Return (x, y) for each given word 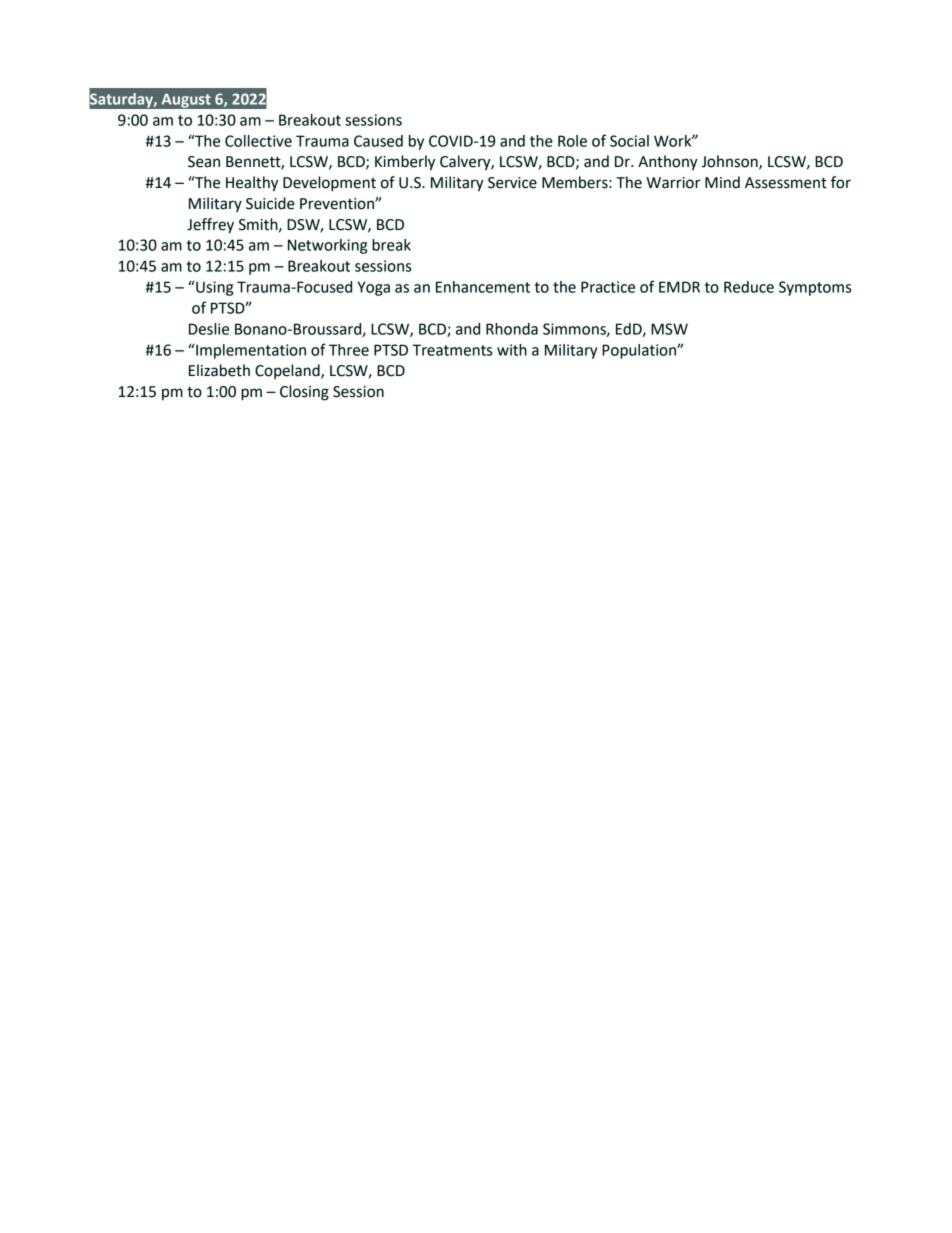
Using (213, 288)
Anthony (668, 163)
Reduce (749, 287)
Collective (258, 141)
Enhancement (483, 287)
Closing (304, 393)
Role (572, 141)
